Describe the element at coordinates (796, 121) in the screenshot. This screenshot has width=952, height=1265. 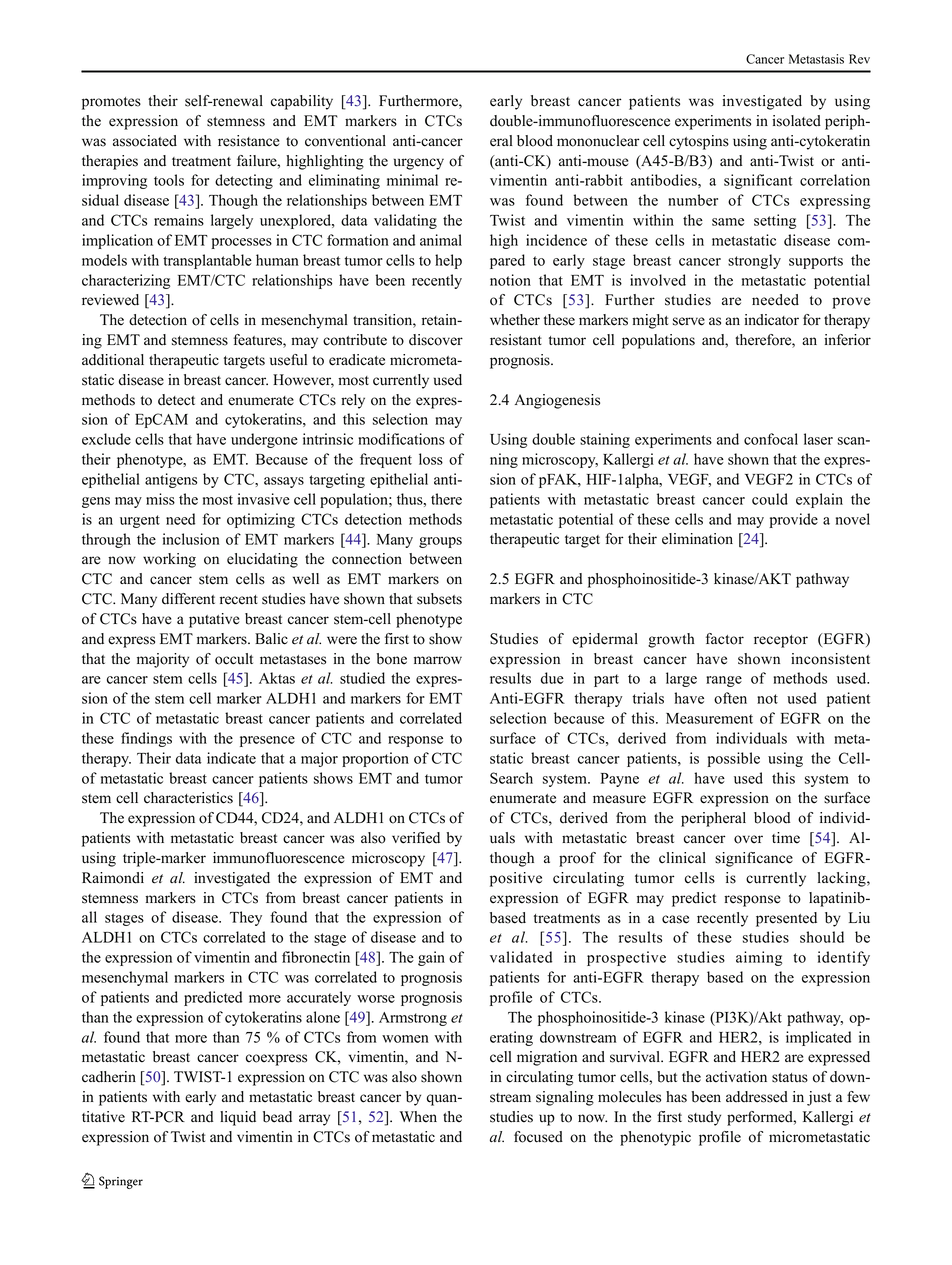
I see `isolated` at that location.
